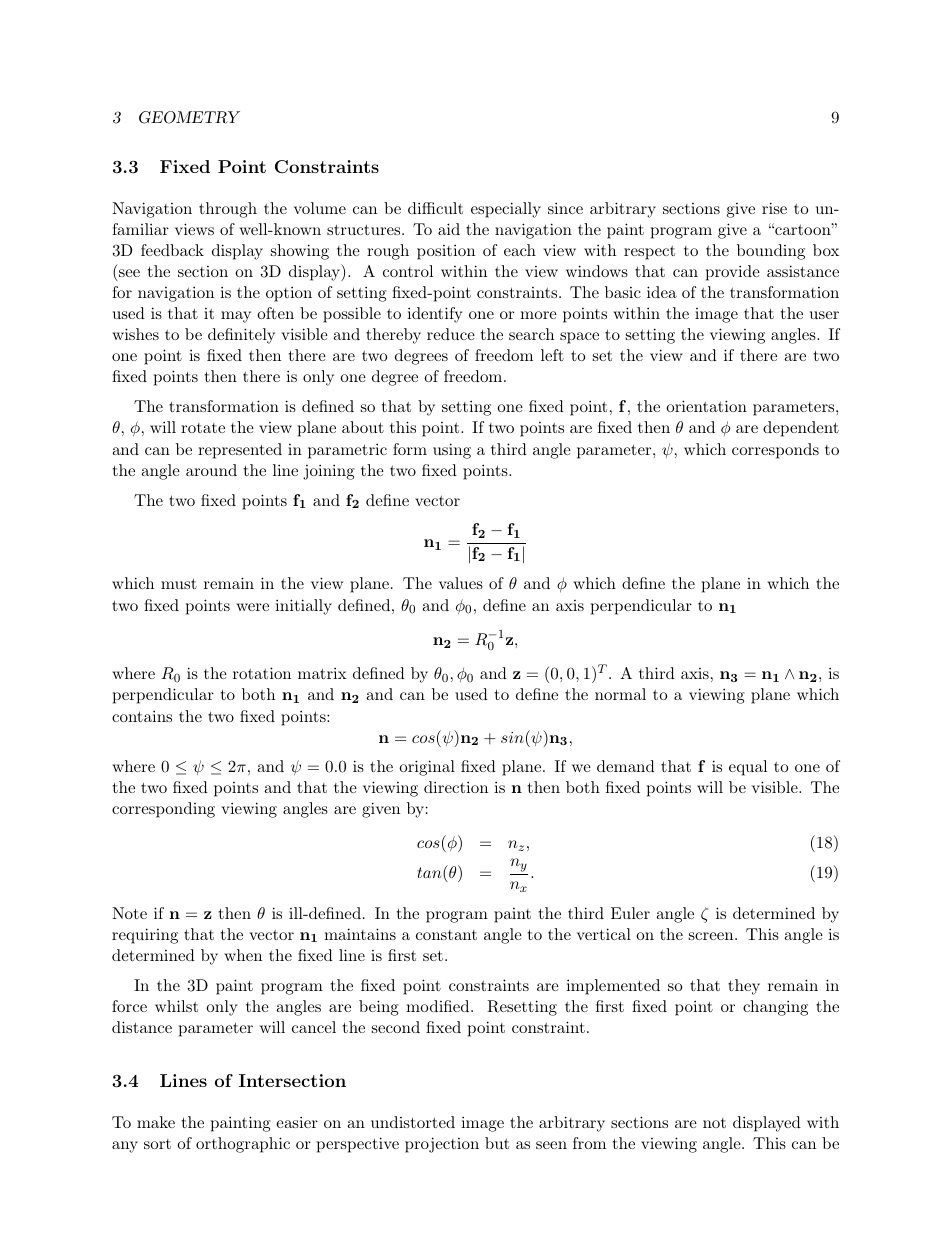 The width and height of the document is (952, 1233). I want to click on normal, so click(620, 694).
